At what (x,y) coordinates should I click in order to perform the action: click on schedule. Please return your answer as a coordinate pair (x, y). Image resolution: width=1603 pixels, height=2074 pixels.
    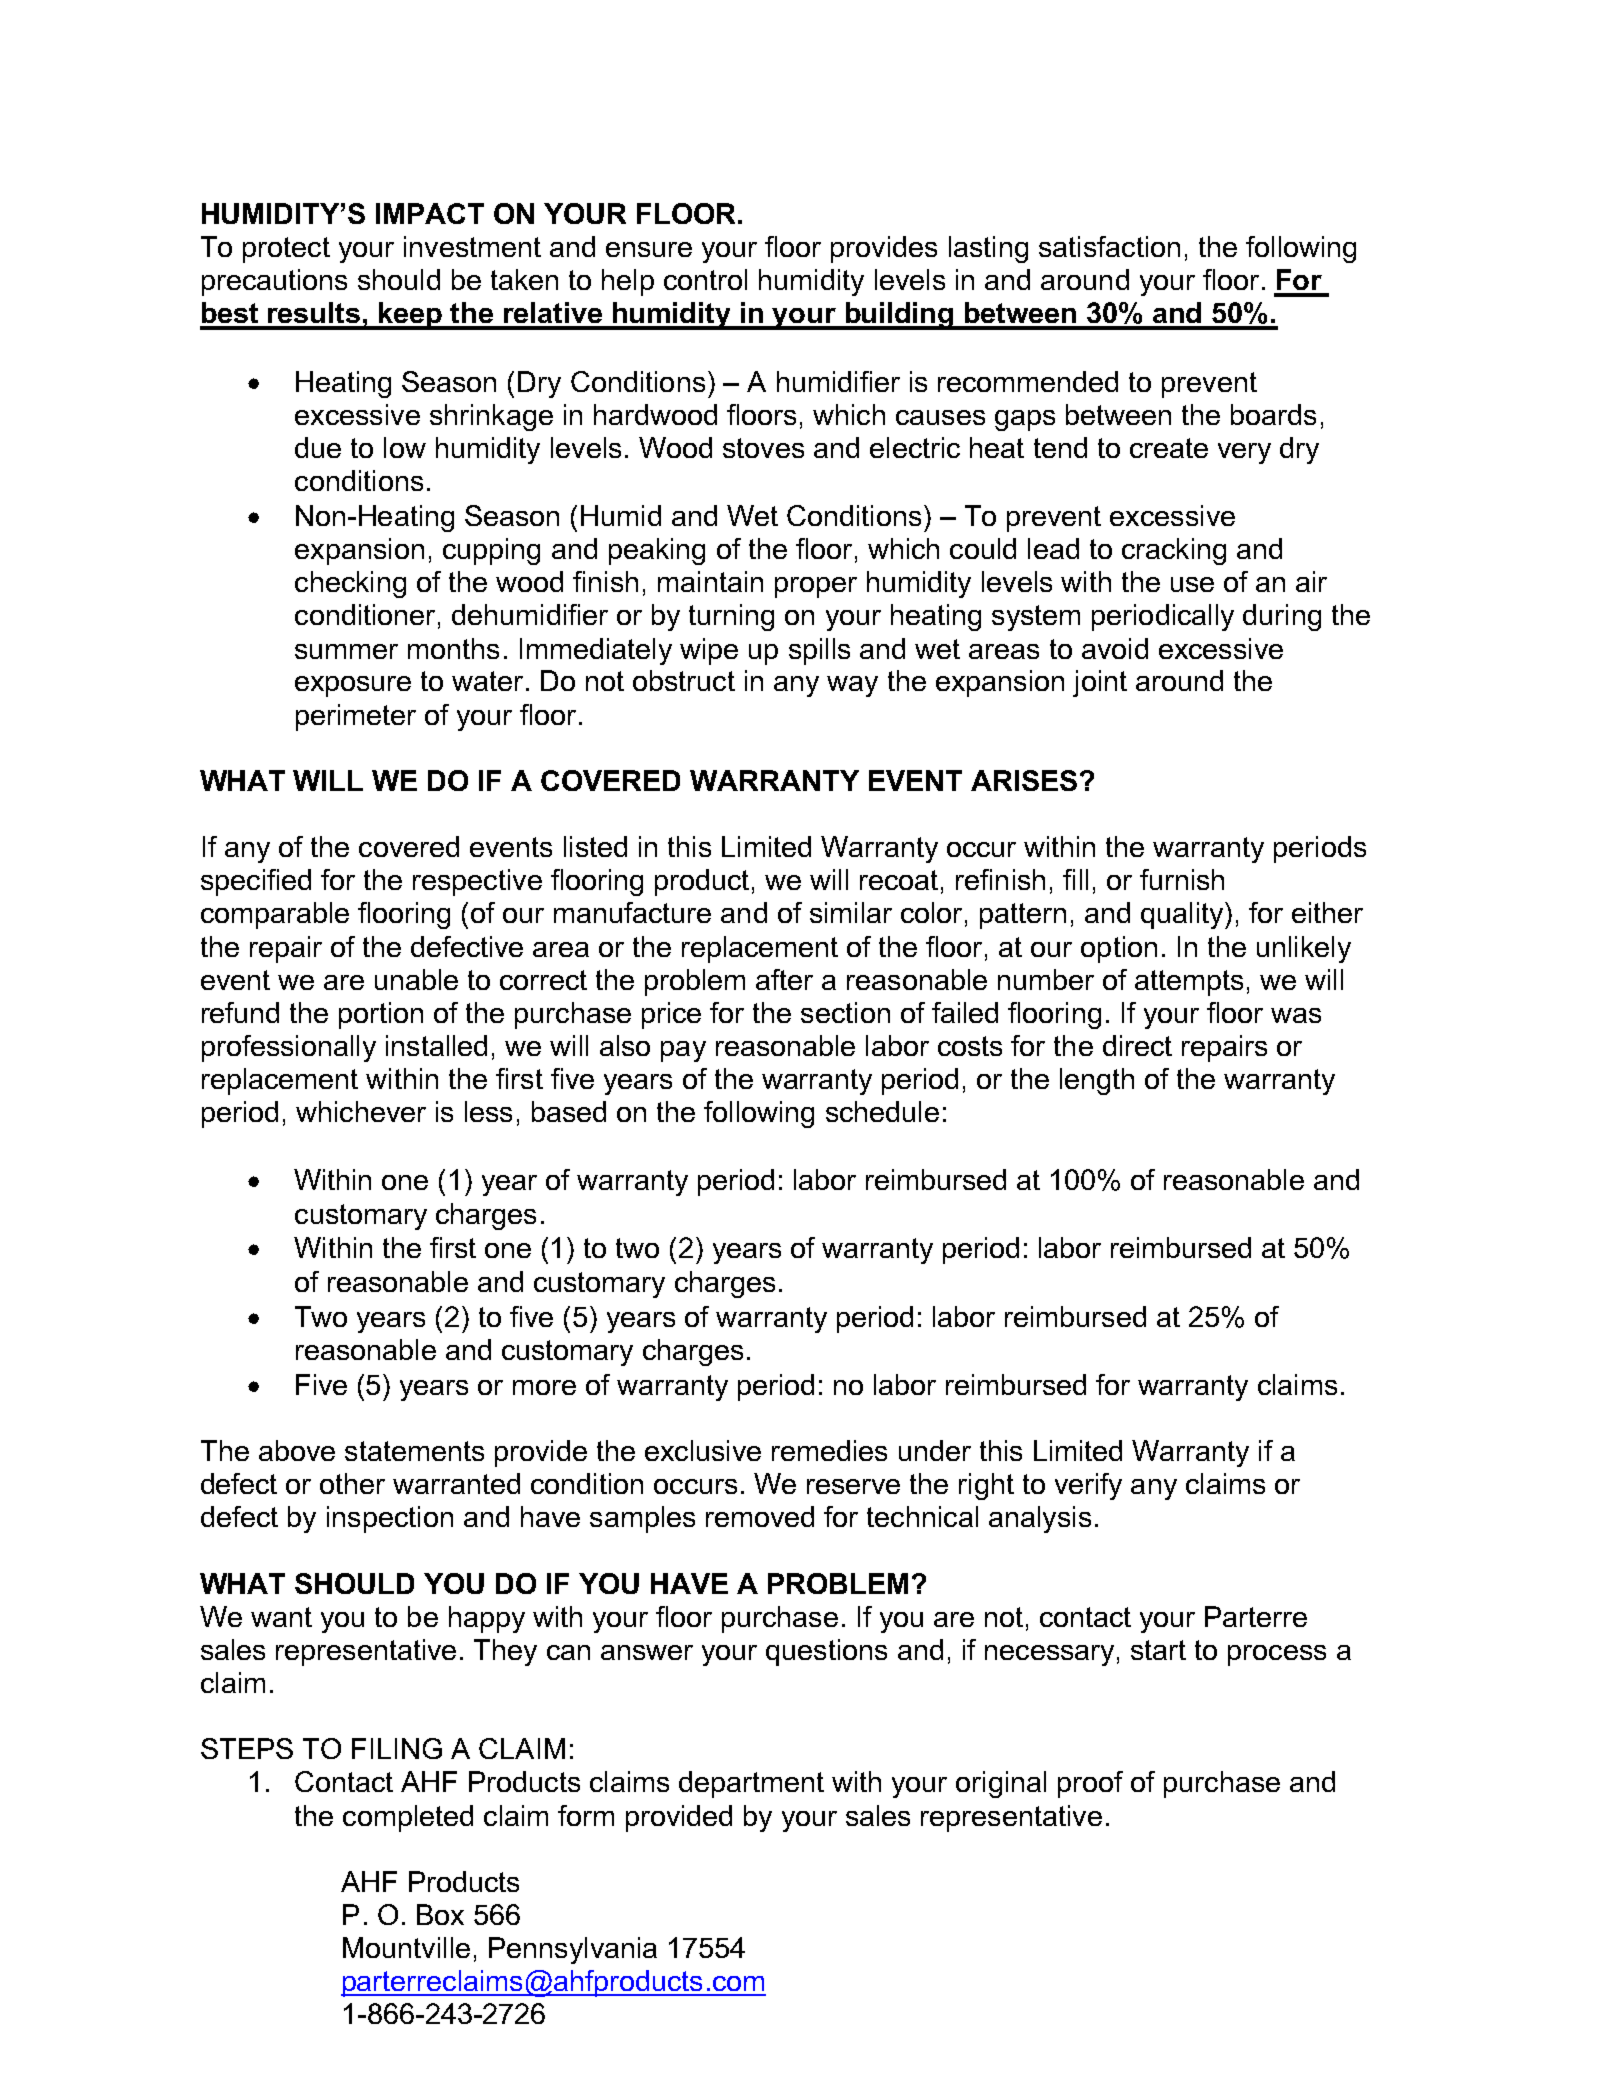
    Looking at the image, I should click on (882, 1111).
